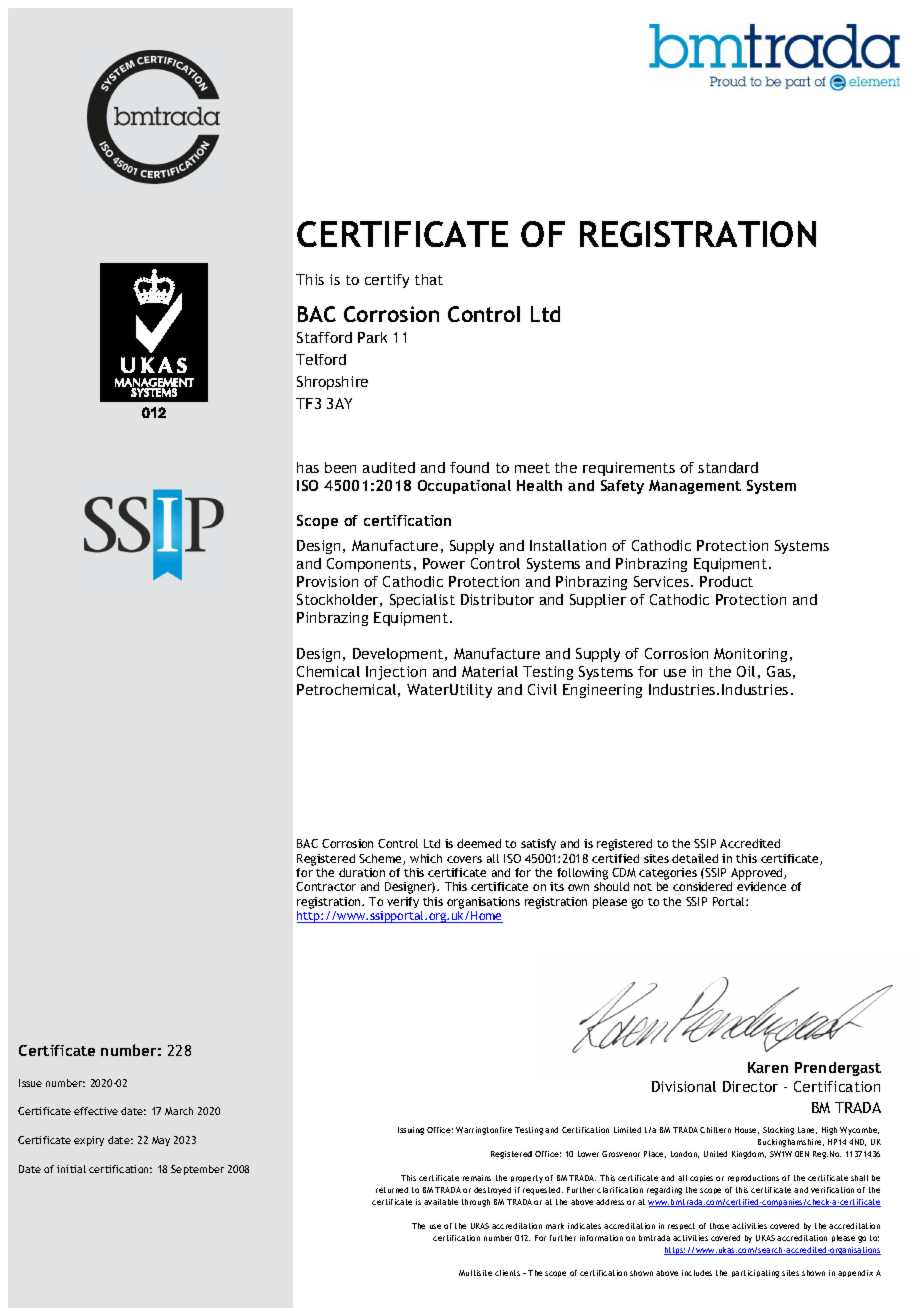  I want to click on Oil, so click(746, 671).
